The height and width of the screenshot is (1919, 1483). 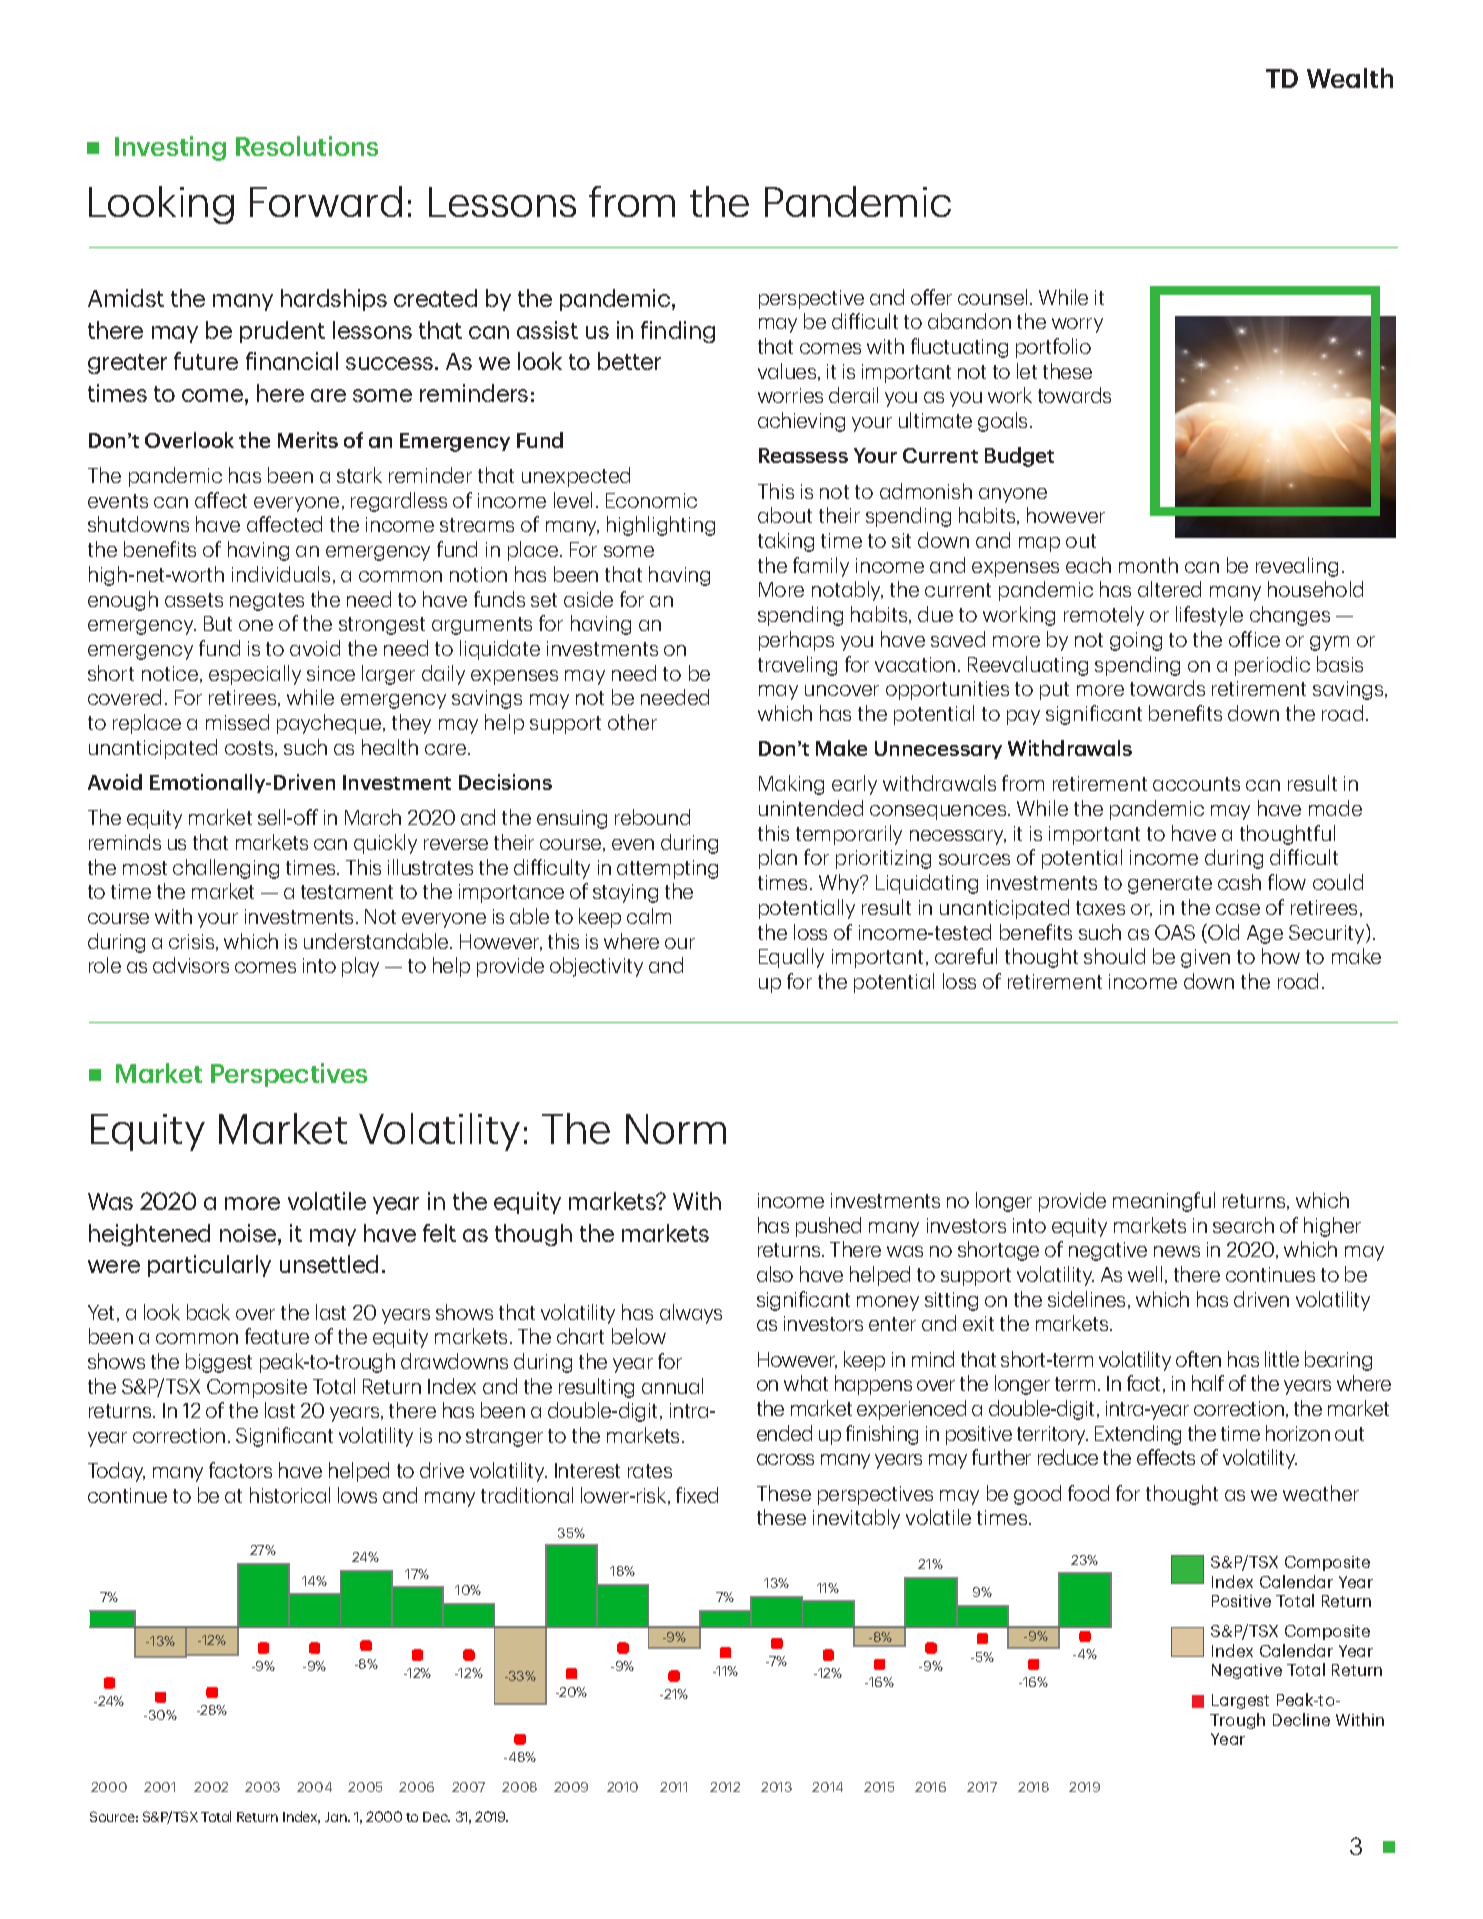 What do you see at coordinates (307, 146) in the screenshot?
I see `Resolutions` at bounding box center [307, 146].
